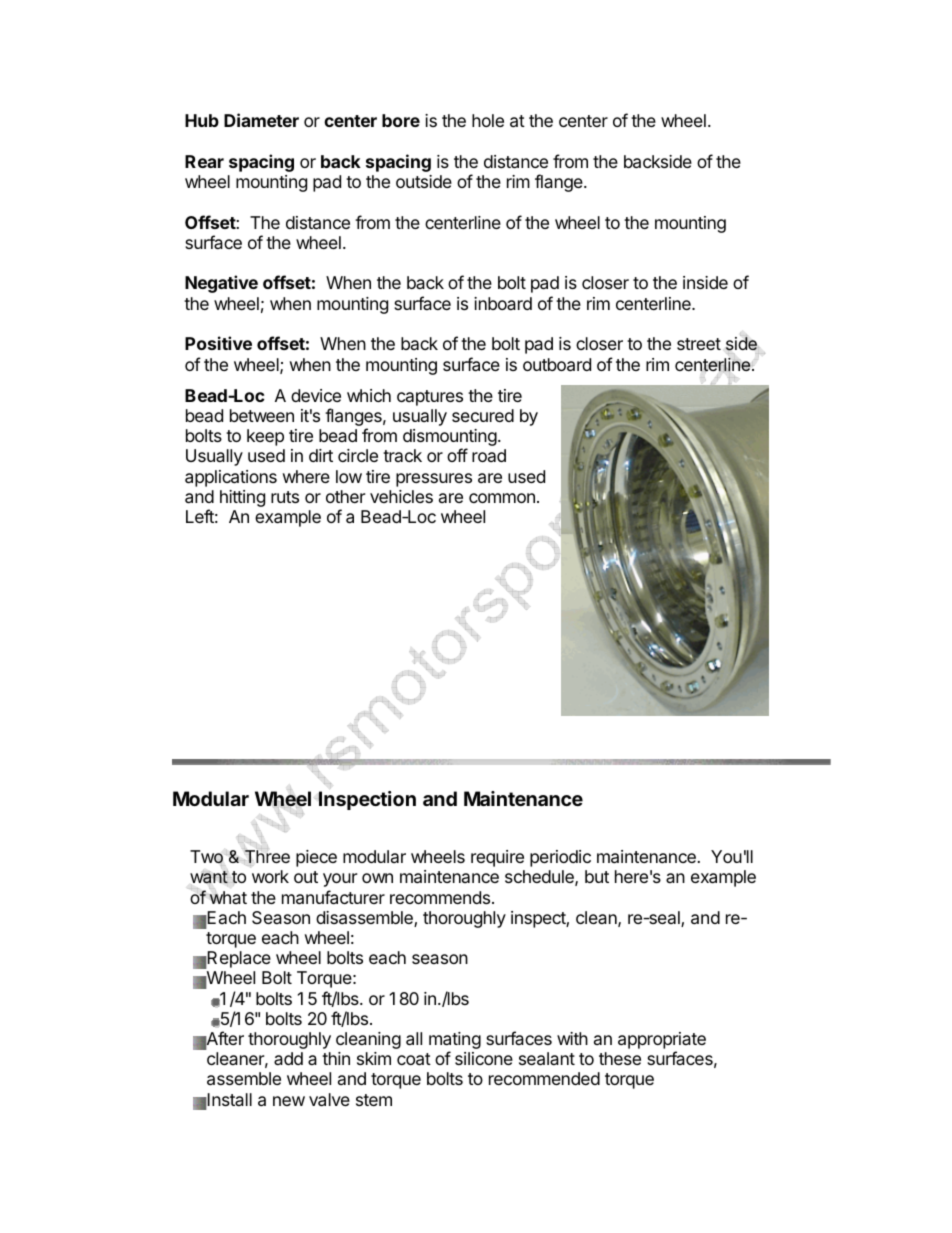  What do you see at coordinates (267, 858) in the screenshot?
I see `Three` at bounding box center [267, 858].
